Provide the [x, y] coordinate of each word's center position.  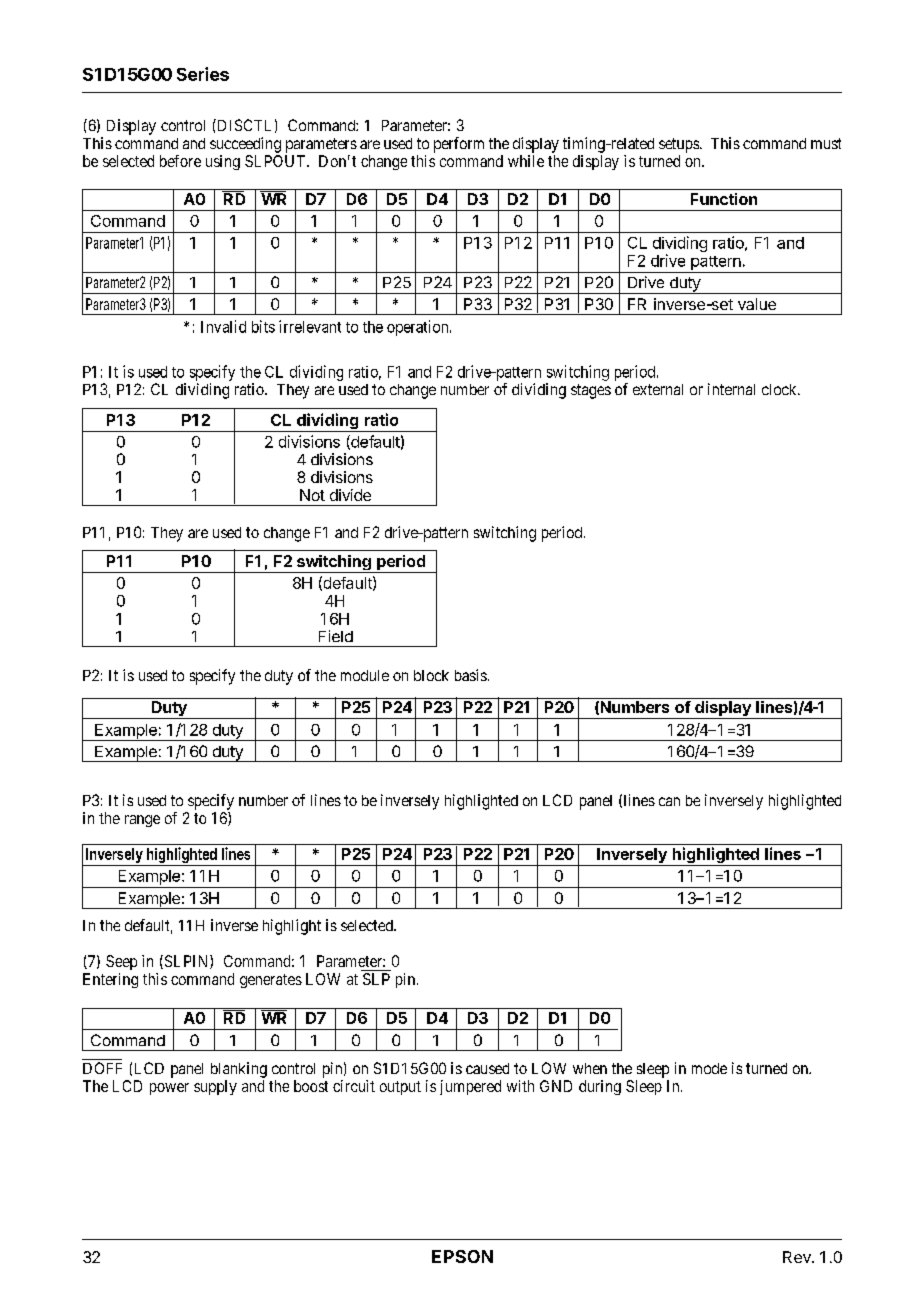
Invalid [223, 326]
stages [591, 391]
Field [336, 636]
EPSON [462, 1256]
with [520, 1086]
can [669, 801]
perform [459, 145]
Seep [121, 962]
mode [709, 1068]
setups [680, 145]
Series [203, 74]
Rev [798, 1257]
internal [731, 389]
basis [471, 675]
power [169, 1089]
